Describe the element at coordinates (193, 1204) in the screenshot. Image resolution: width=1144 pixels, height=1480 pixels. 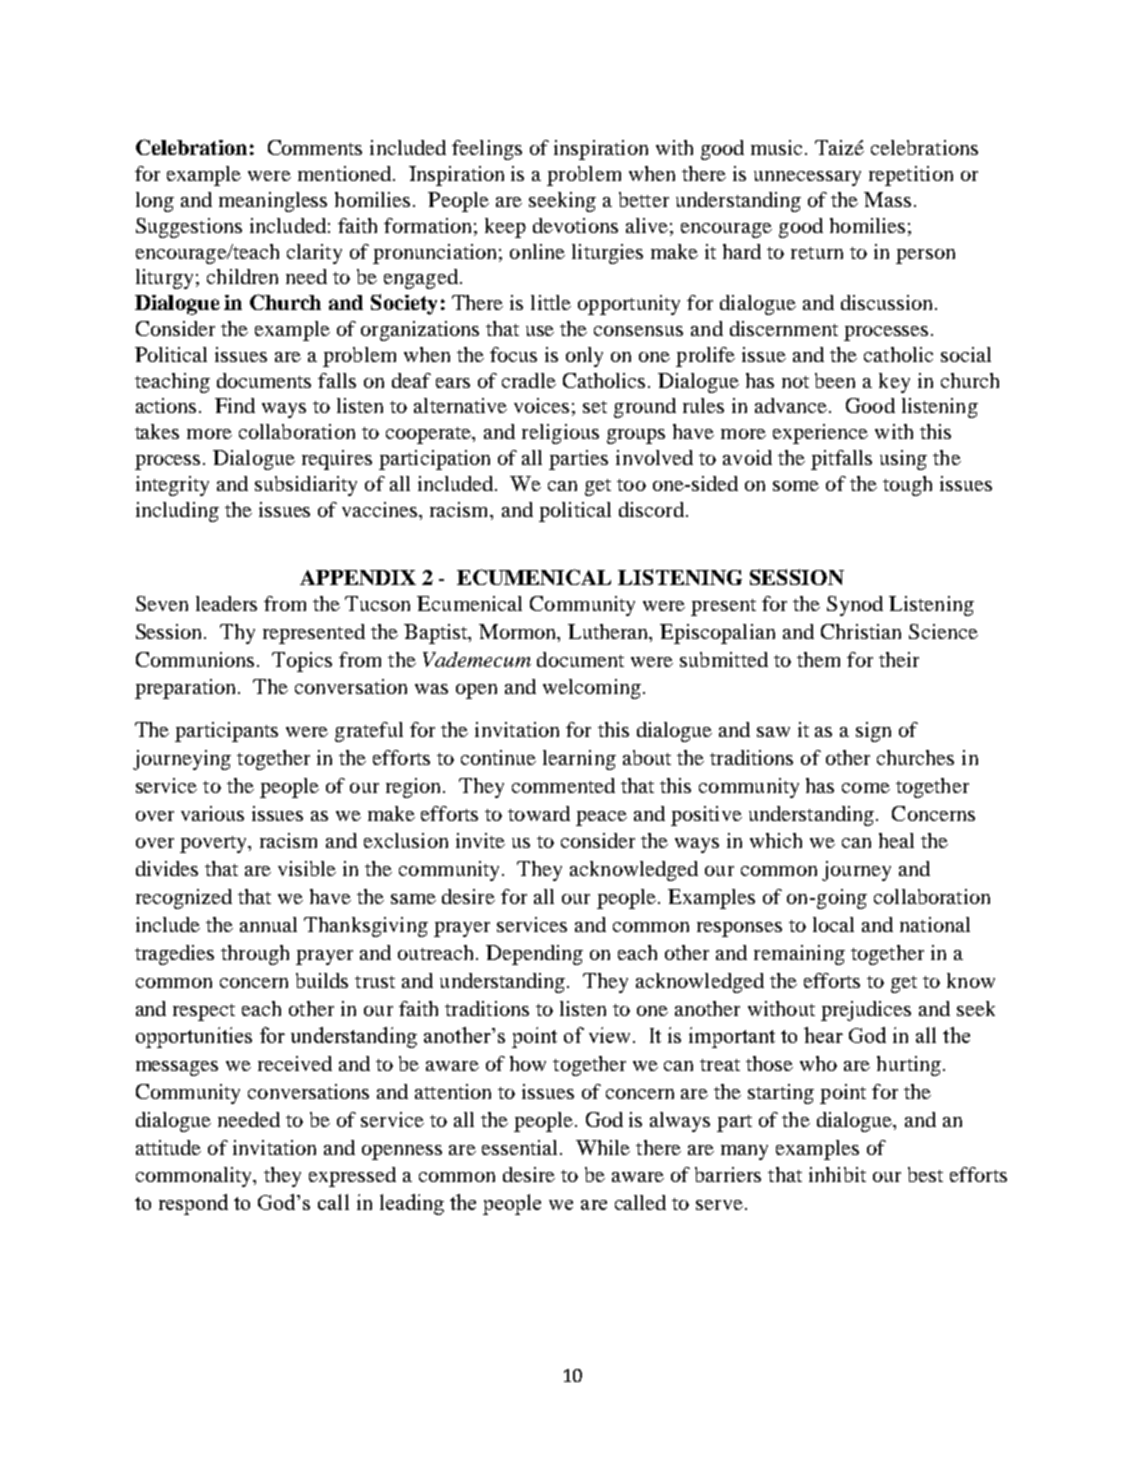
I see `respond` at that location.
